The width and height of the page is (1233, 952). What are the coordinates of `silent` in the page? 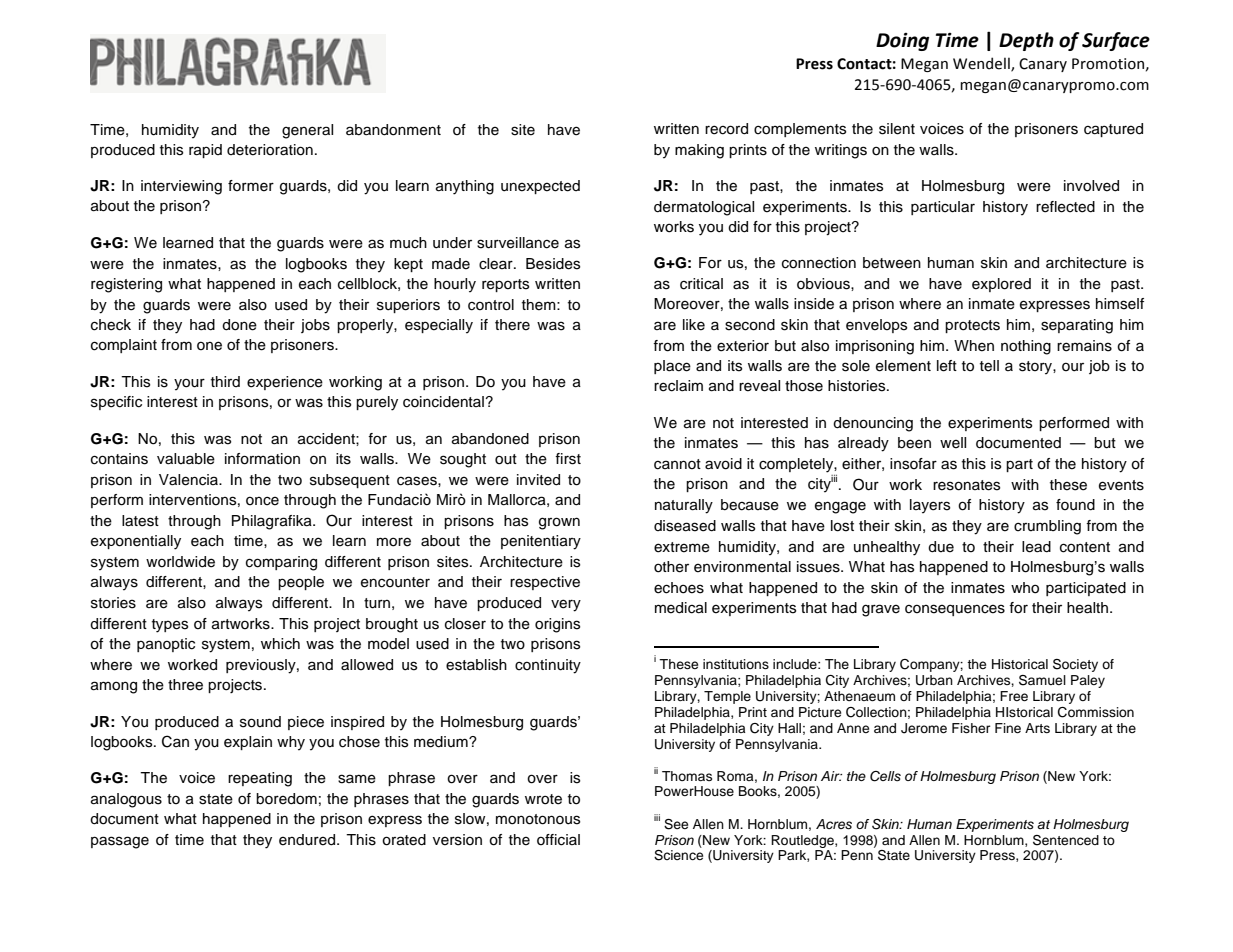 It's located at (897, 129).
